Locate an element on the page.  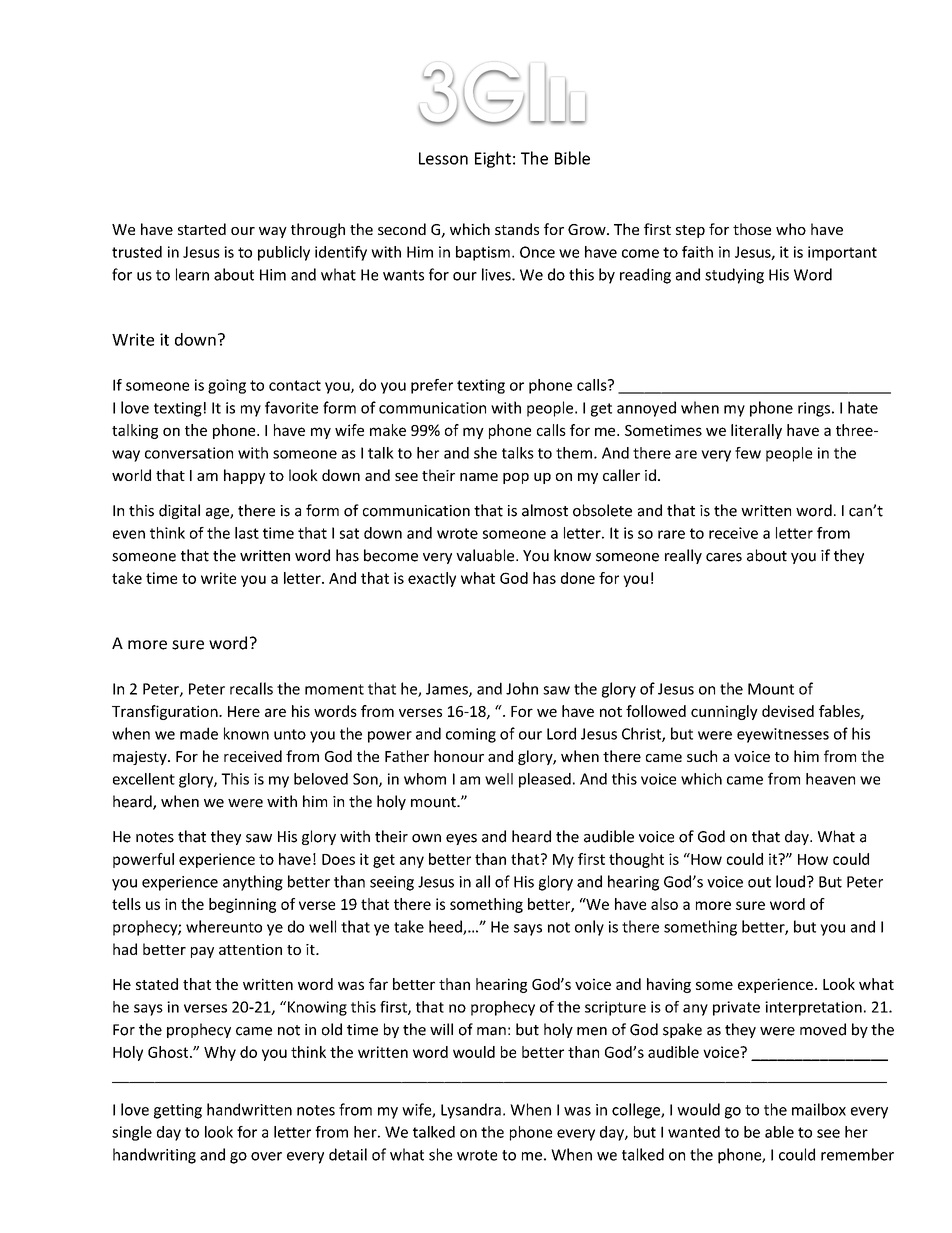
devised is located at coordinates (788, 711).
